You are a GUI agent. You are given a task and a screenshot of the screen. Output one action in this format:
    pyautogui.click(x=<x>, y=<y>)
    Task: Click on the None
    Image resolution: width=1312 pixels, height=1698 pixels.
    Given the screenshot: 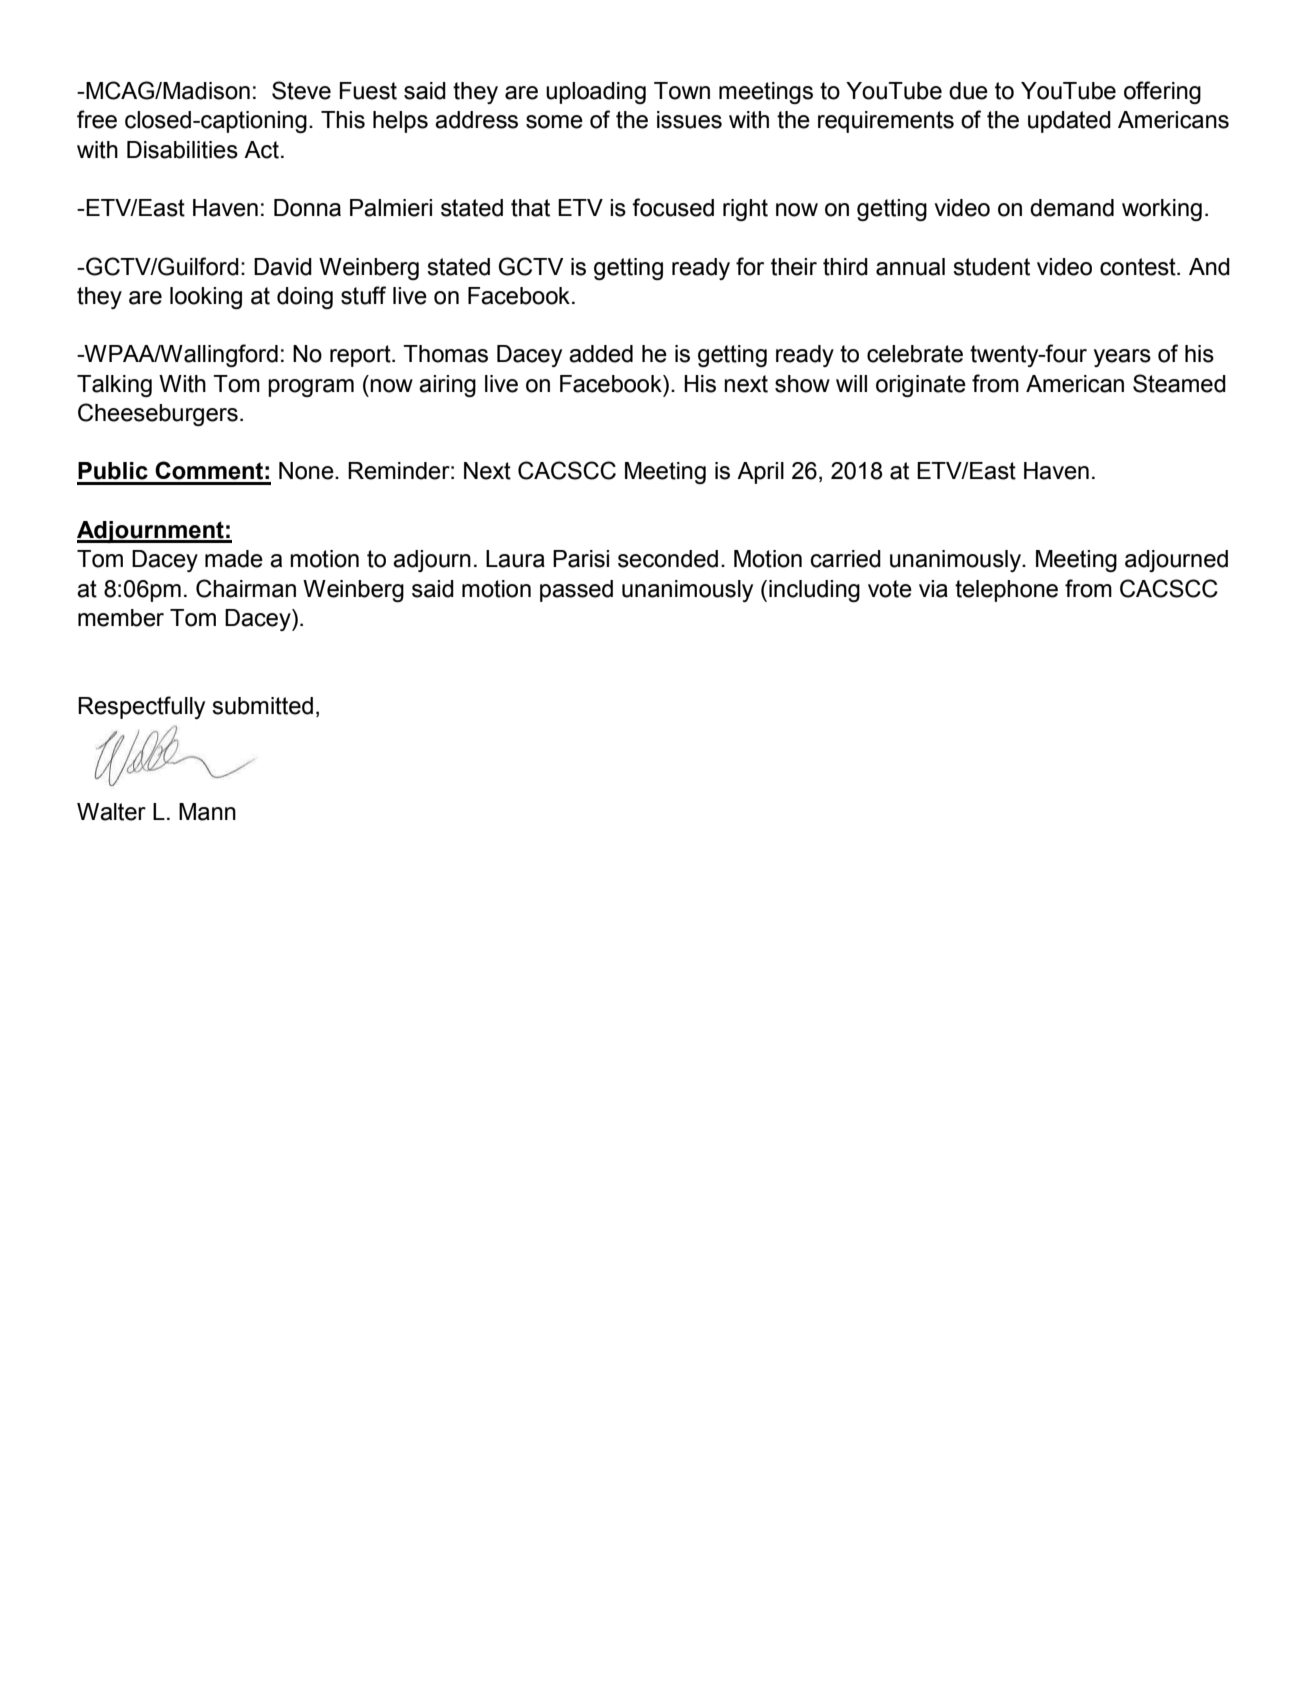 What is the action you would take?
    pyautogui.click(x=307, y=471)
